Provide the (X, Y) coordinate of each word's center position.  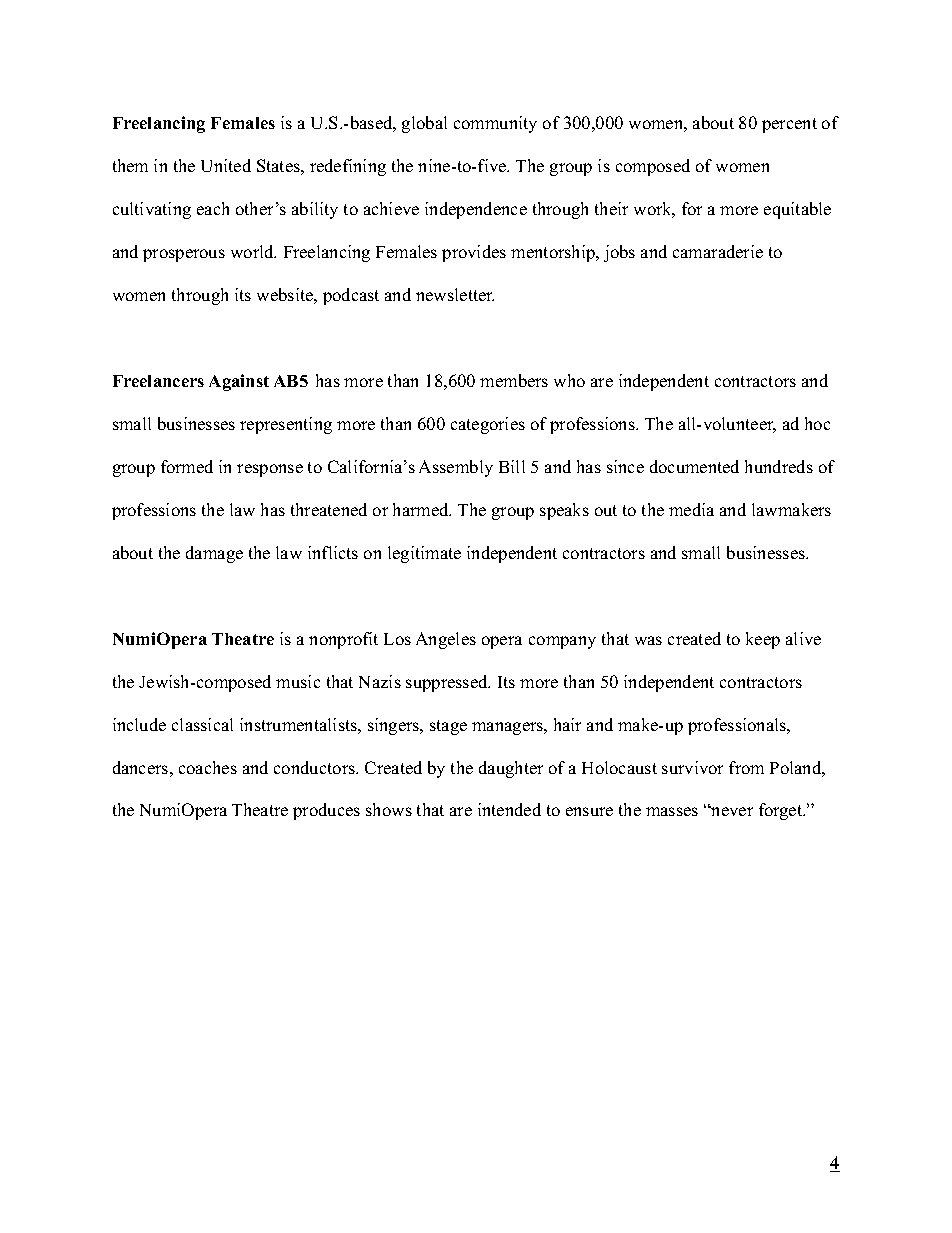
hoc (817, 423)
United (226, 165)
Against (239, 382)
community (495, 124)
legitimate (424, 554)
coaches (208, 767)
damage (214, 554)
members (514, 380)
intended (509, 809)
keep (763, 640)
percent (789, 125)
